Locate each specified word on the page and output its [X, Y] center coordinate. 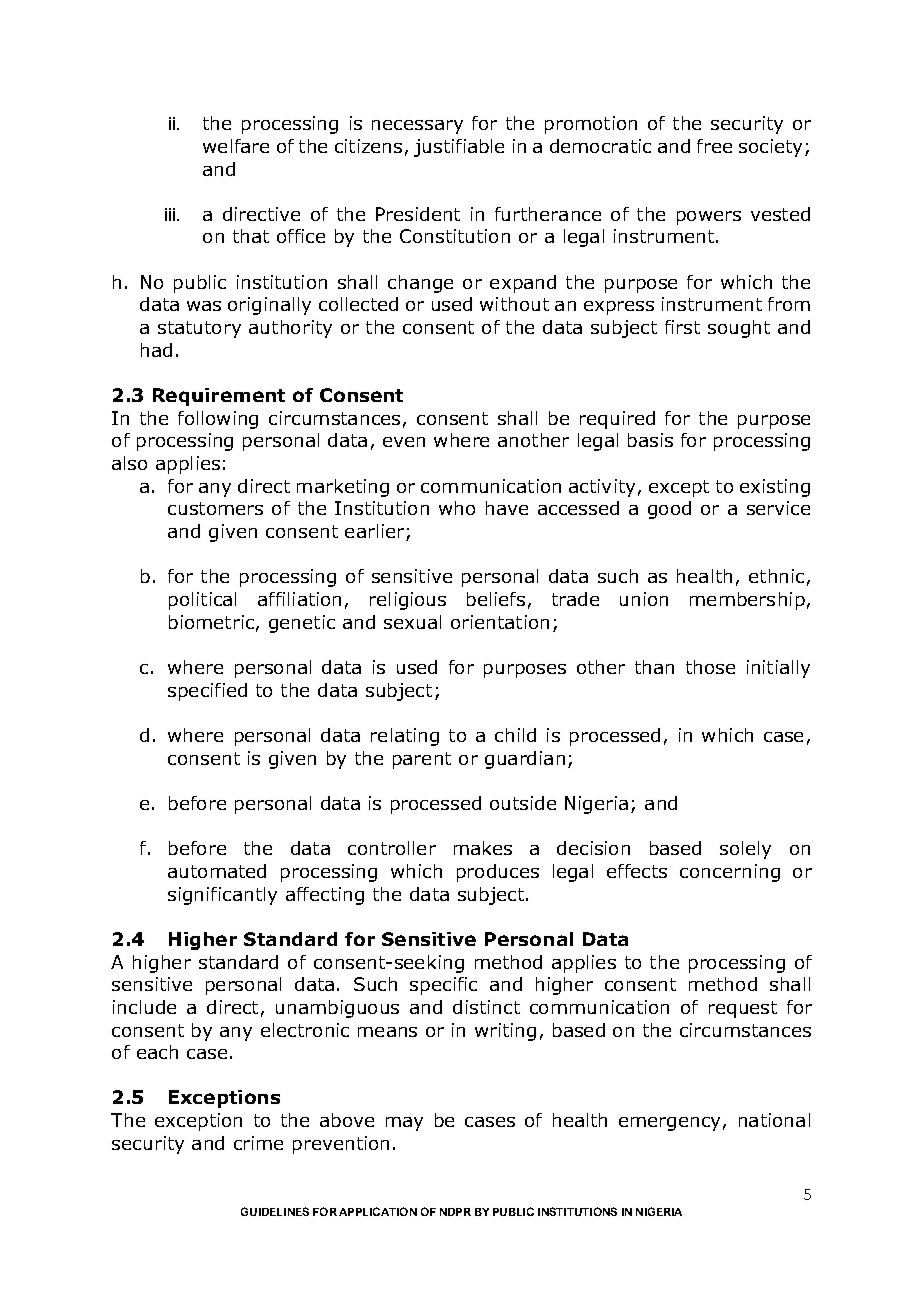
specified [207, 692]
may [404, 1124]
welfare [236, 146]
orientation [500, 622]
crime [258, 1143]
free [714, 146]
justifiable [459, 148]
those [710, 667]
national [774, 1120]
